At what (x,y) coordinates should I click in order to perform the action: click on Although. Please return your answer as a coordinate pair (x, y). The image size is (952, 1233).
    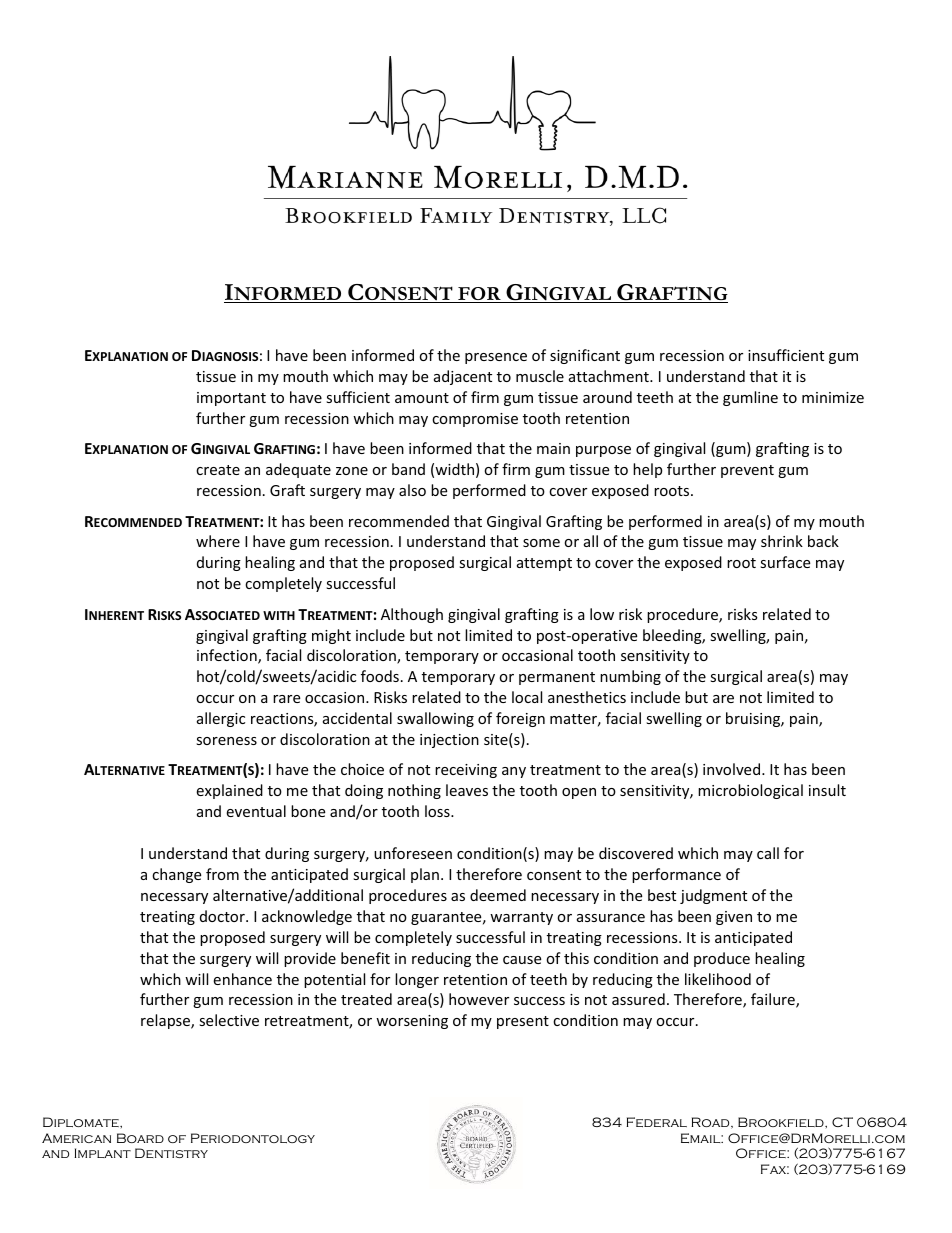
    Looking at the image, I should click on (412, 615).
